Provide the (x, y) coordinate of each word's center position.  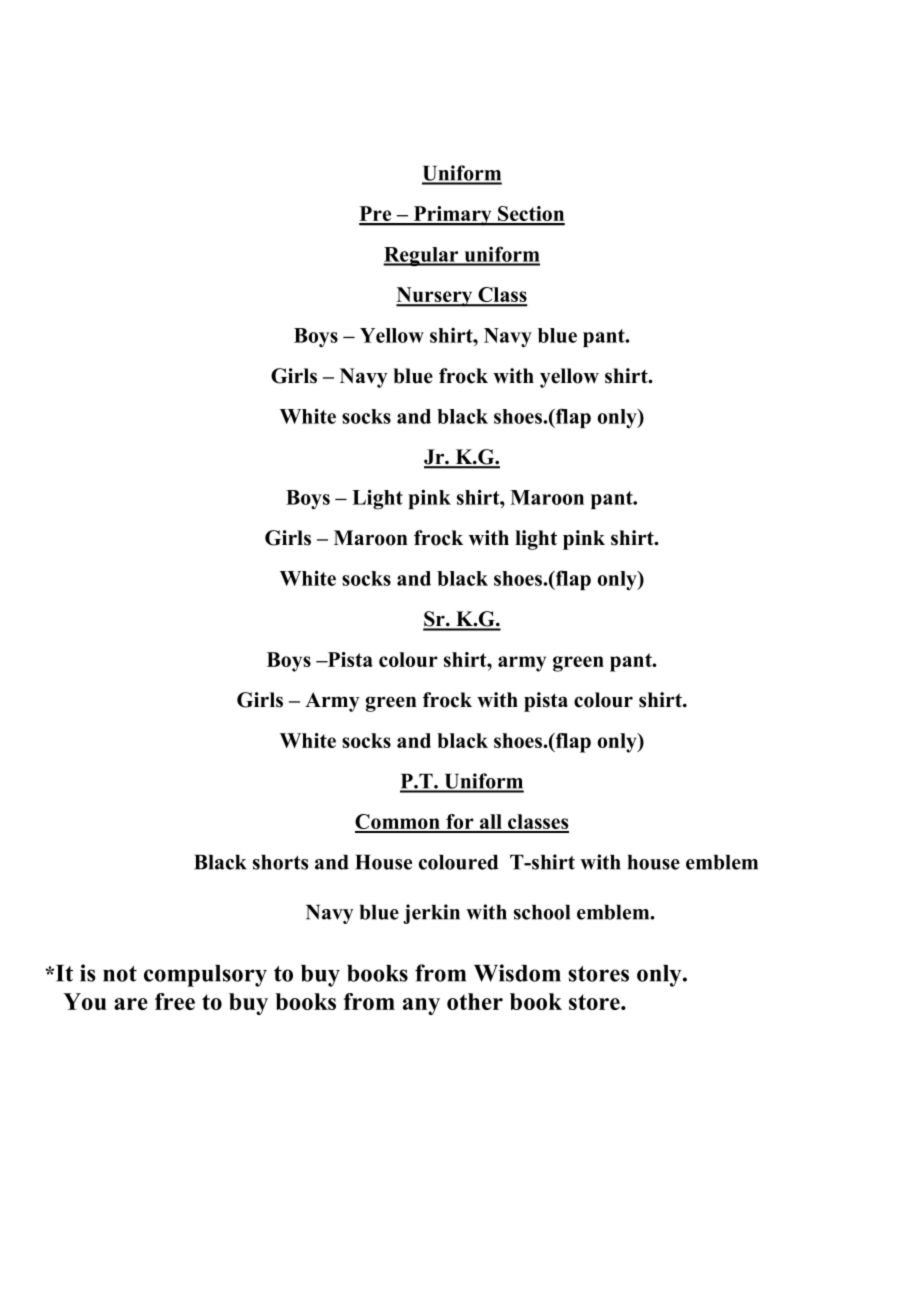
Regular (422, 257)
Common (398, 823)
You (85, 1001)
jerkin (431, 914)
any (421, 1006)
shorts (280, 862)
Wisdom (517, 973)
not (120, 974)
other (475, 1001)
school (542, 912)
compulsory (205, 976)
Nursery (435, 297)
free (175, 1001)
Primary (452, 216)
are (131, 1004)
